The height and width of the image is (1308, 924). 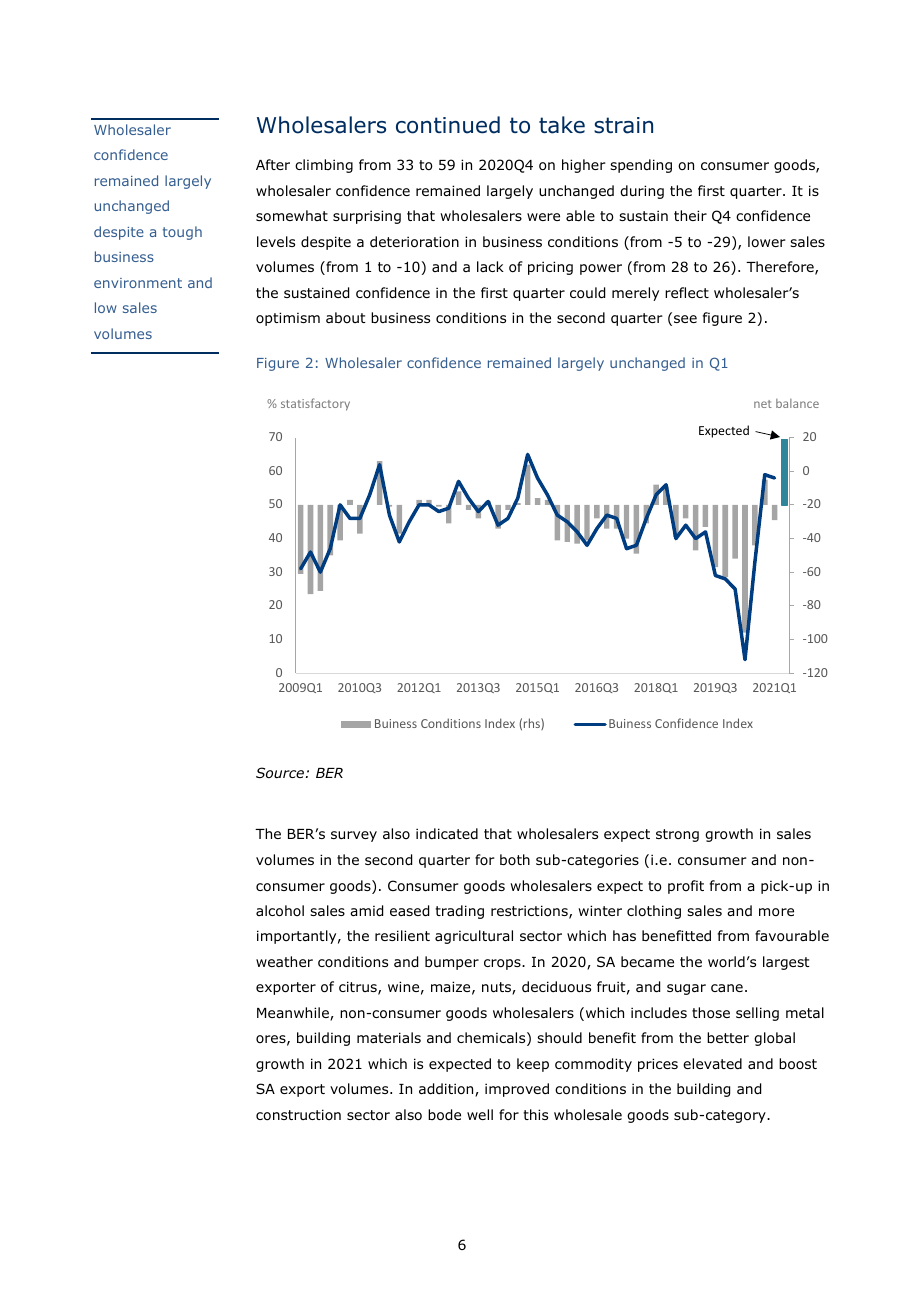 What do you see at coordinates (288, 319) in the image?
I see `optimism` at bounding box center [288, 319].
